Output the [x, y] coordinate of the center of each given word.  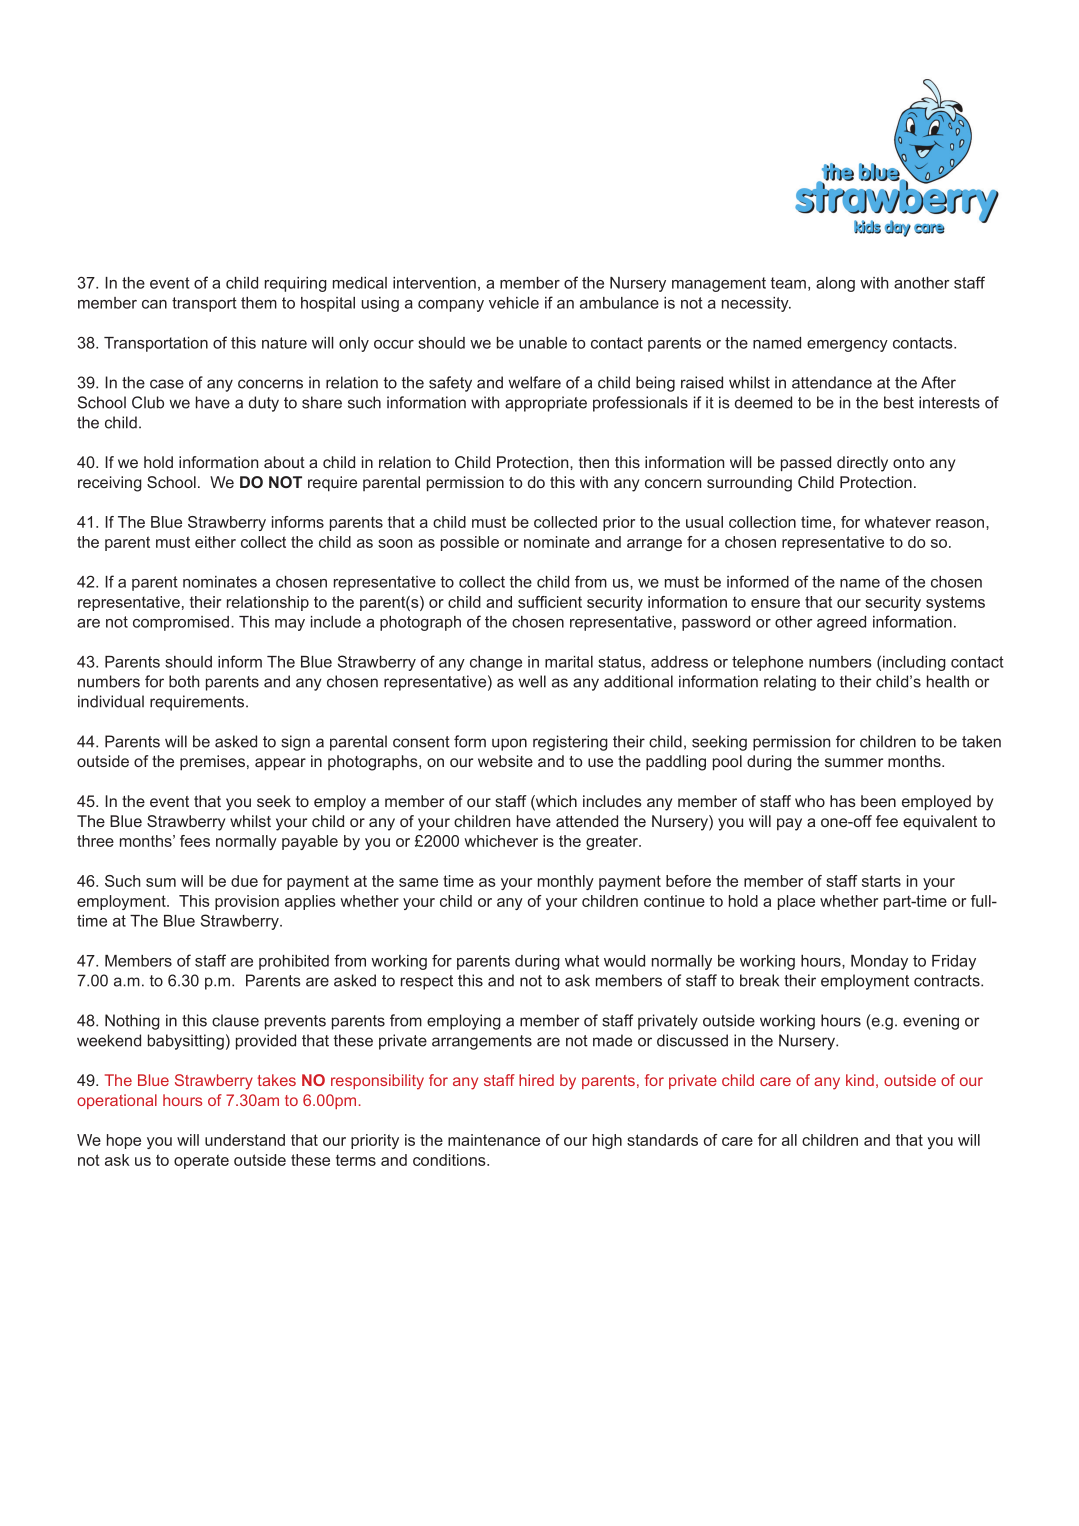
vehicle [514, 303]
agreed [841, 623]
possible [470, 543]
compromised [182, 623]
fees [195, 841]
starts [881, 881]
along [835, 284]
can [154, 304]
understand [245, 1140]
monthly [566, 882]
